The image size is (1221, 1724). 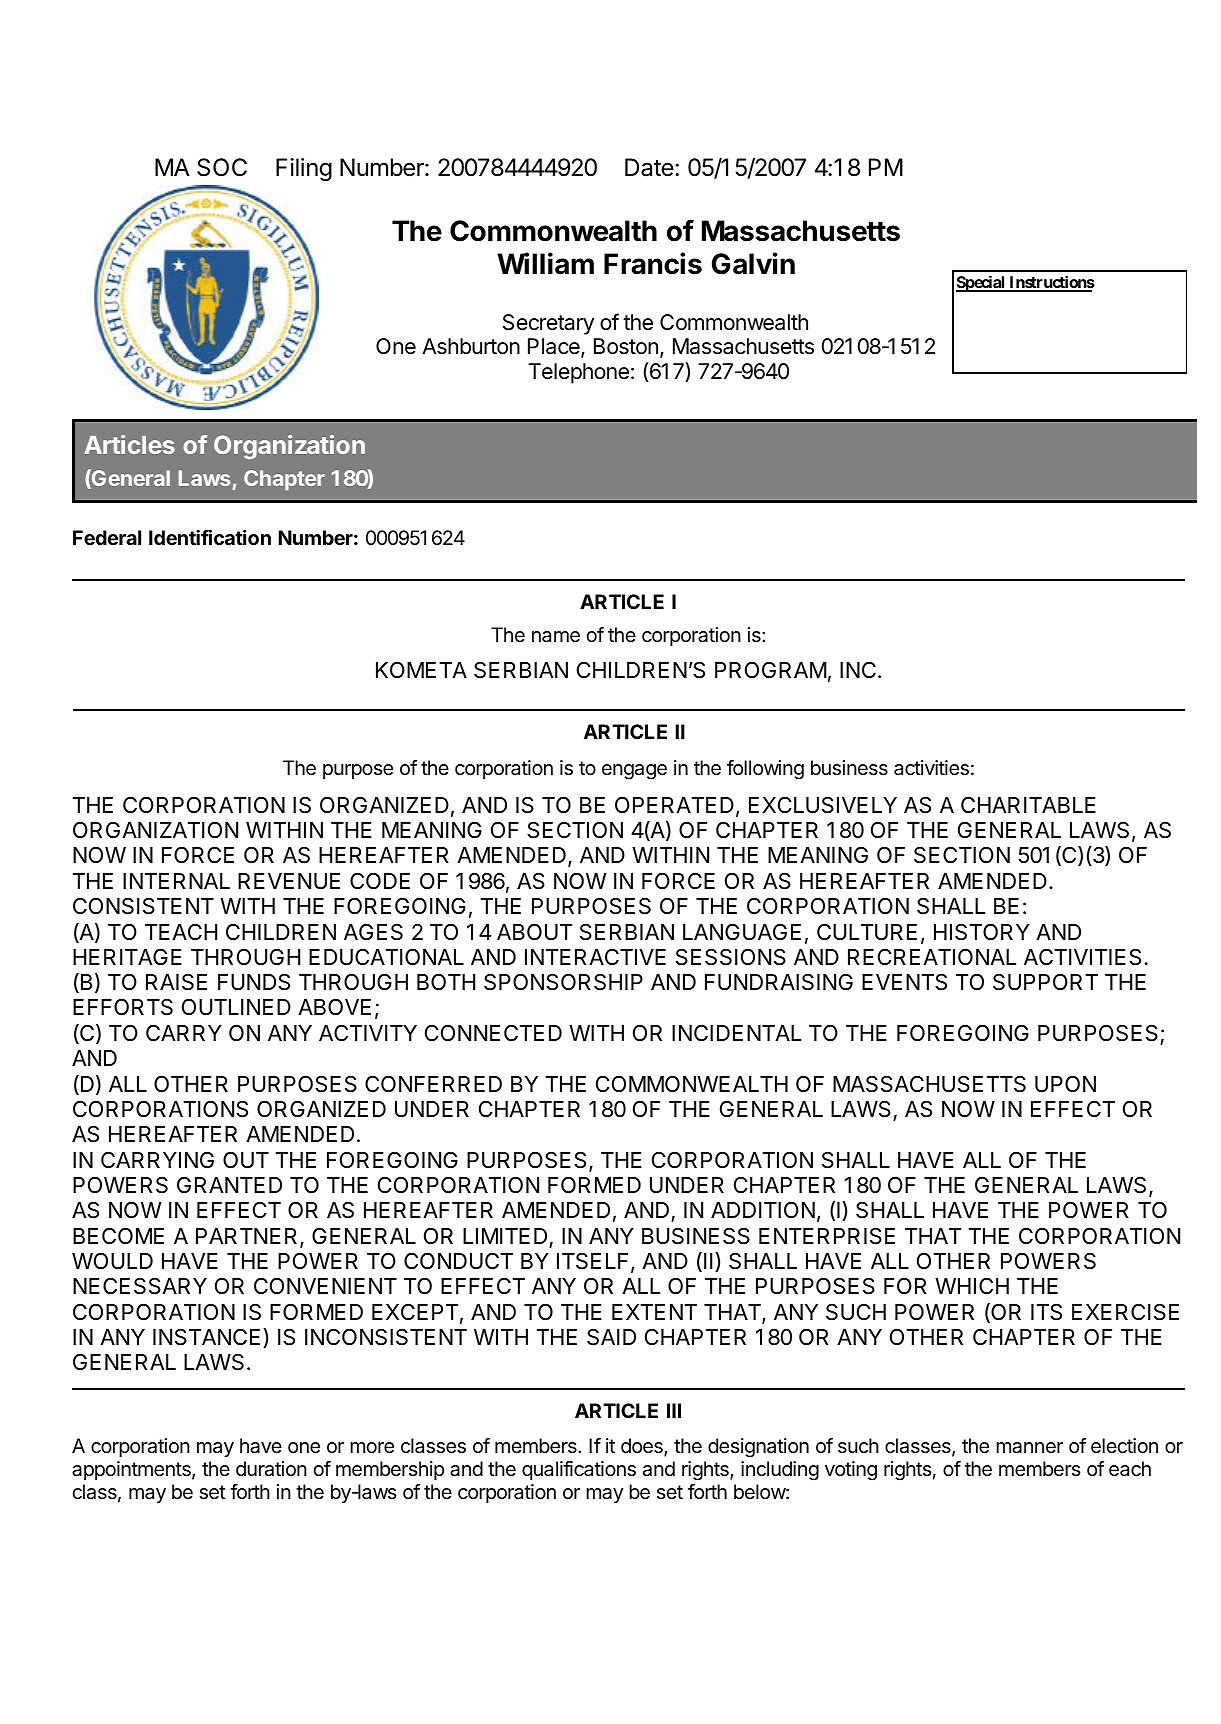 What do you see at coordinates (771, 670) in the image?
I see `PROGRAM` at bounding box center [771, 670].
